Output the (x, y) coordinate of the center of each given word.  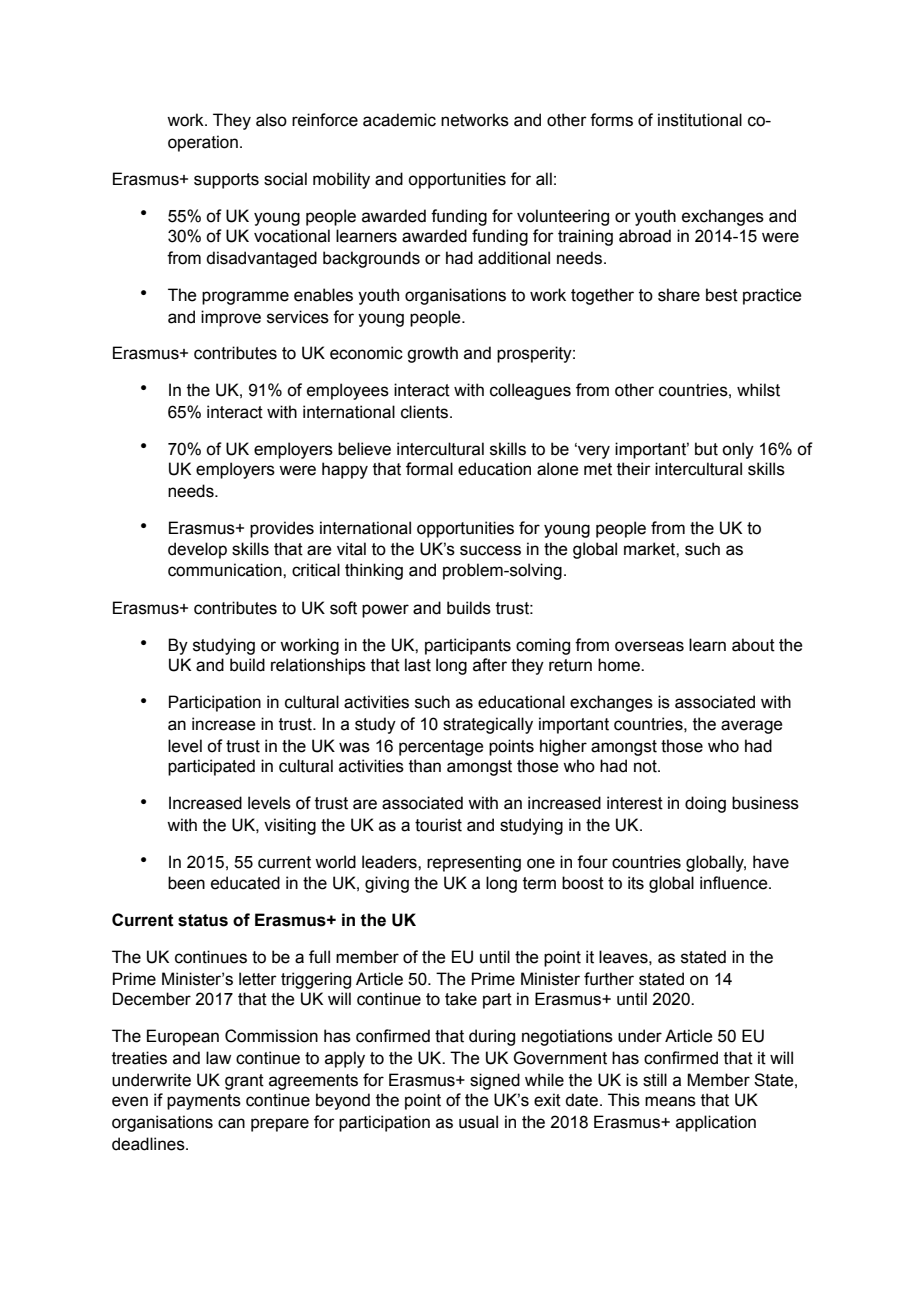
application (716, 1123)
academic (399, 120)
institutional (700, 120)
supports (226, 181)
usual (478, 1122)
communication (226, 570)
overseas (649, 646)
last (418, 665)
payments (204, 1102)
